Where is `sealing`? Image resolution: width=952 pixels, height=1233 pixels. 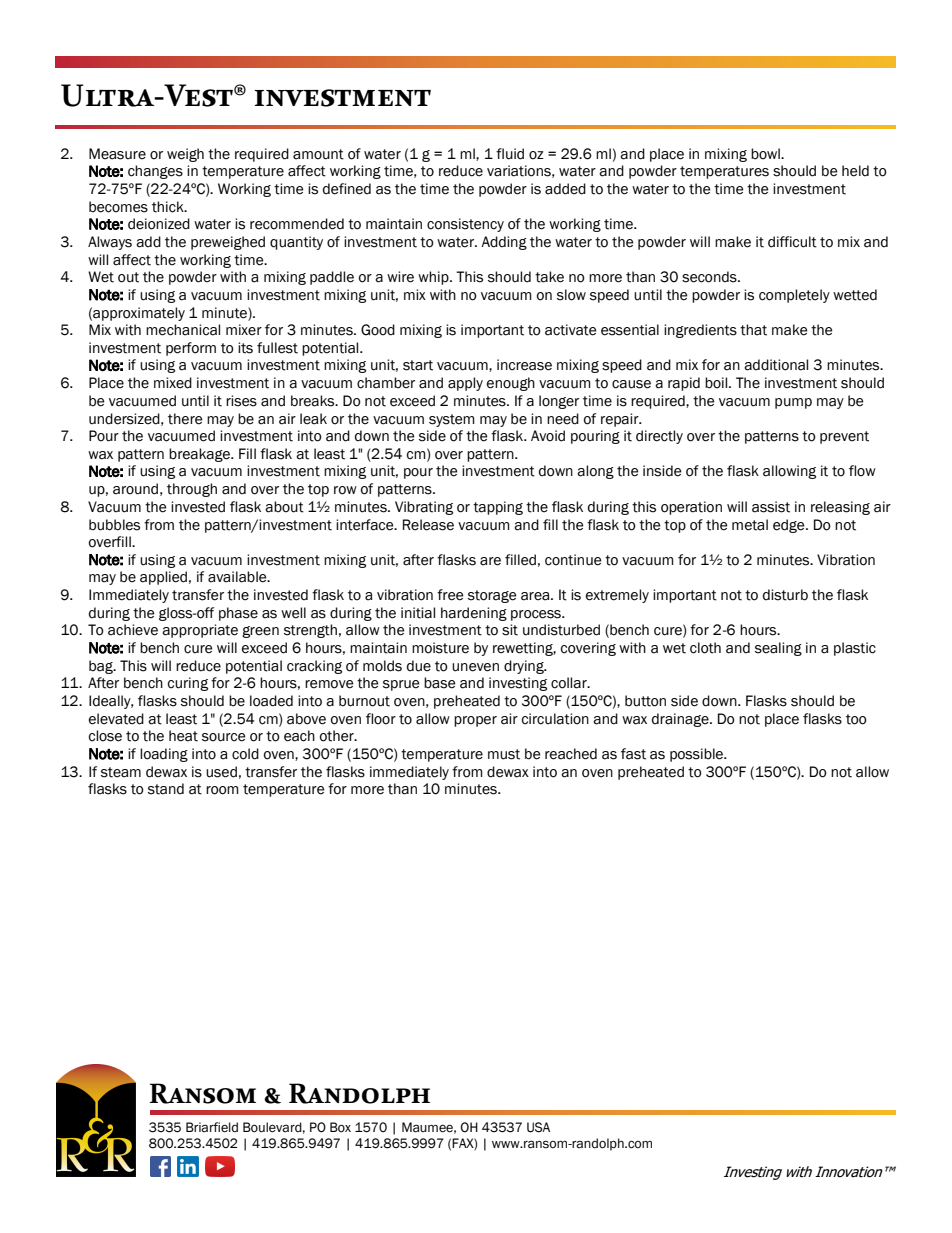 sealing is located at coordinates (778, 649).
